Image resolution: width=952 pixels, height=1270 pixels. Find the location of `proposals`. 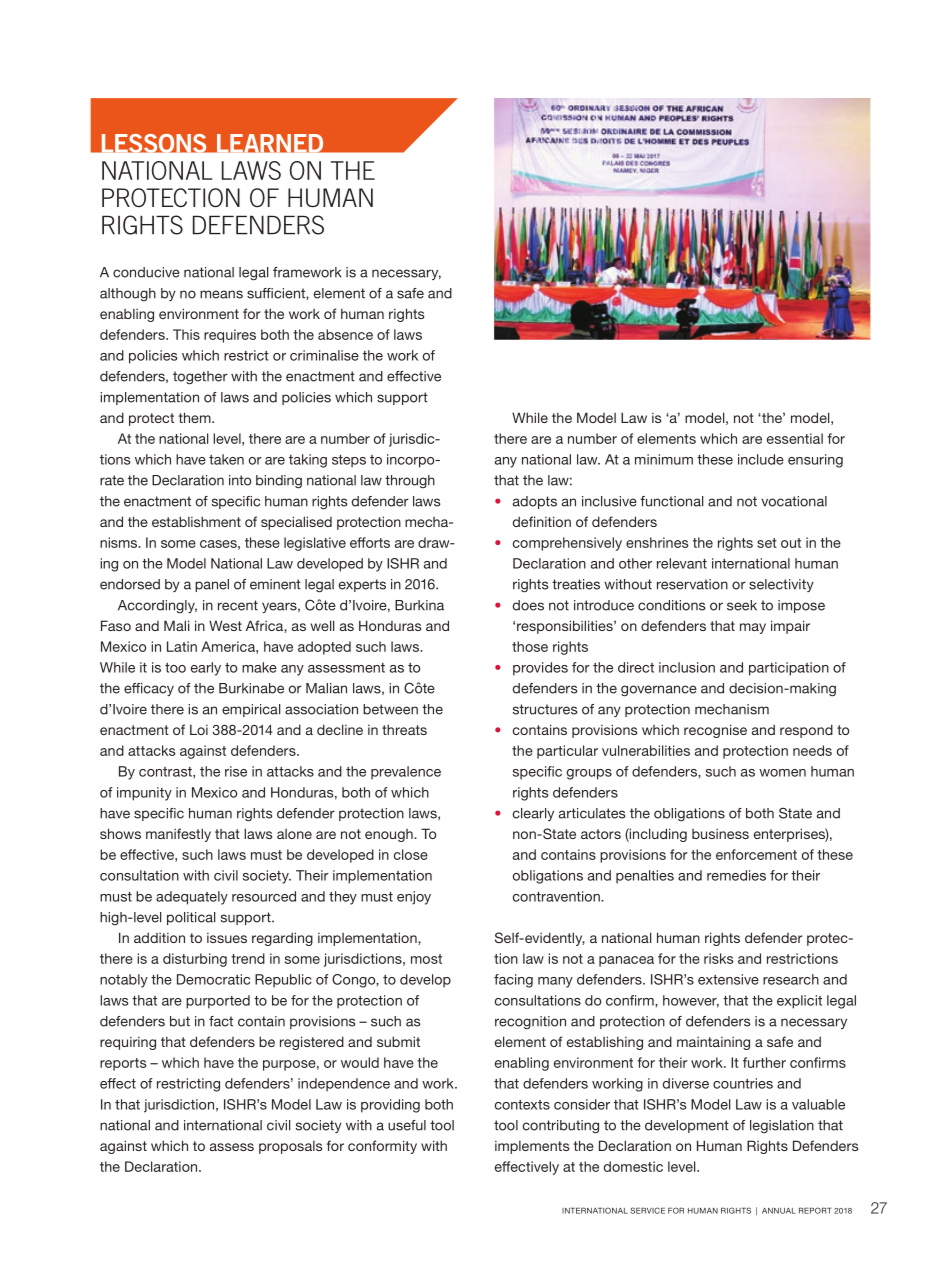

proposals is located at coordinates (290, 1147).
